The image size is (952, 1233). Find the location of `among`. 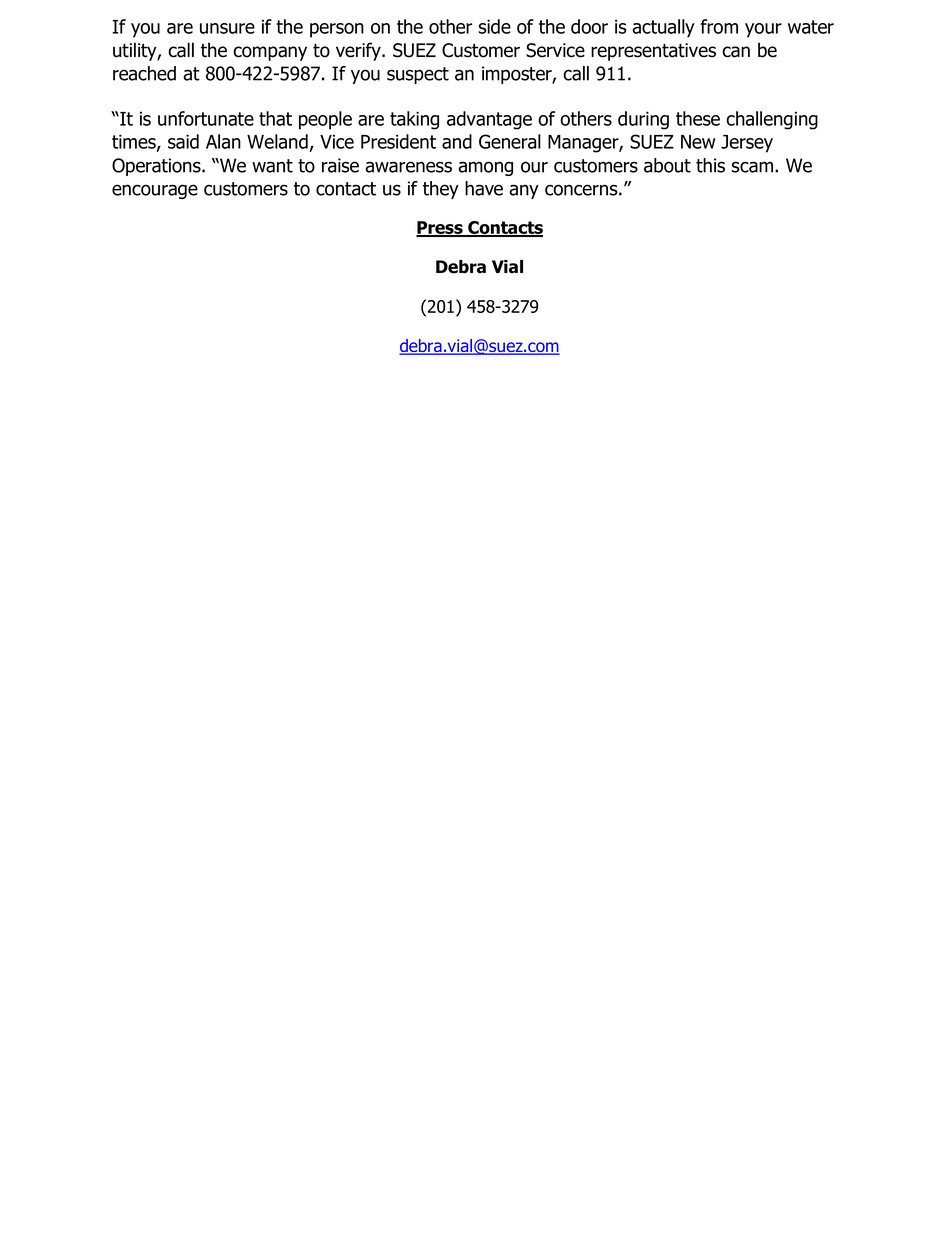

among is located at coordinates (485, 168).
